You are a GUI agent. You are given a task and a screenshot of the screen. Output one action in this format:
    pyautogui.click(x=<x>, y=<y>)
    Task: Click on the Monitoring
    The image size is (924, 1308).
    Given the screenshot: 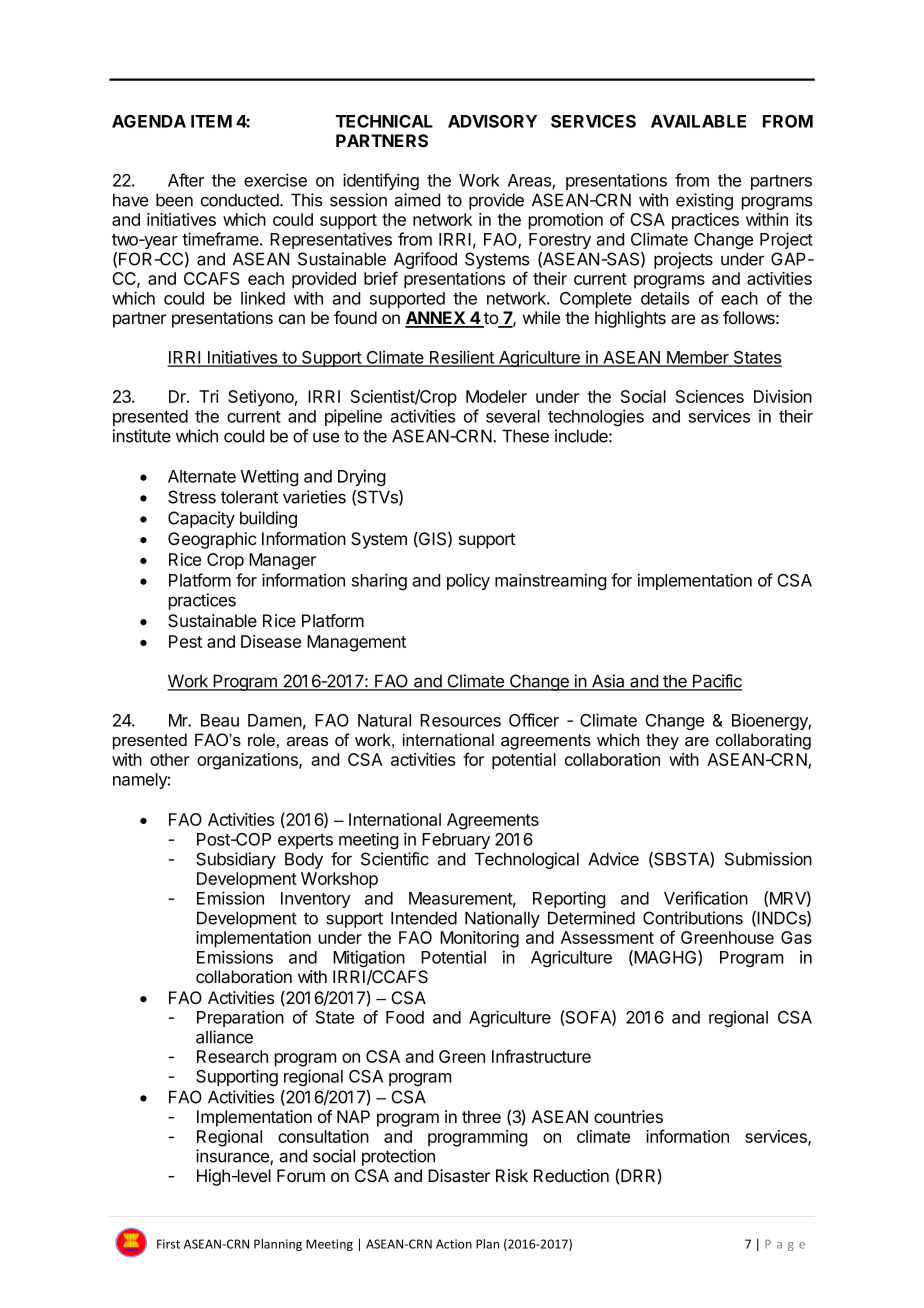 What is the action you would take?
    pyautogui.click(x=479, y=939)
